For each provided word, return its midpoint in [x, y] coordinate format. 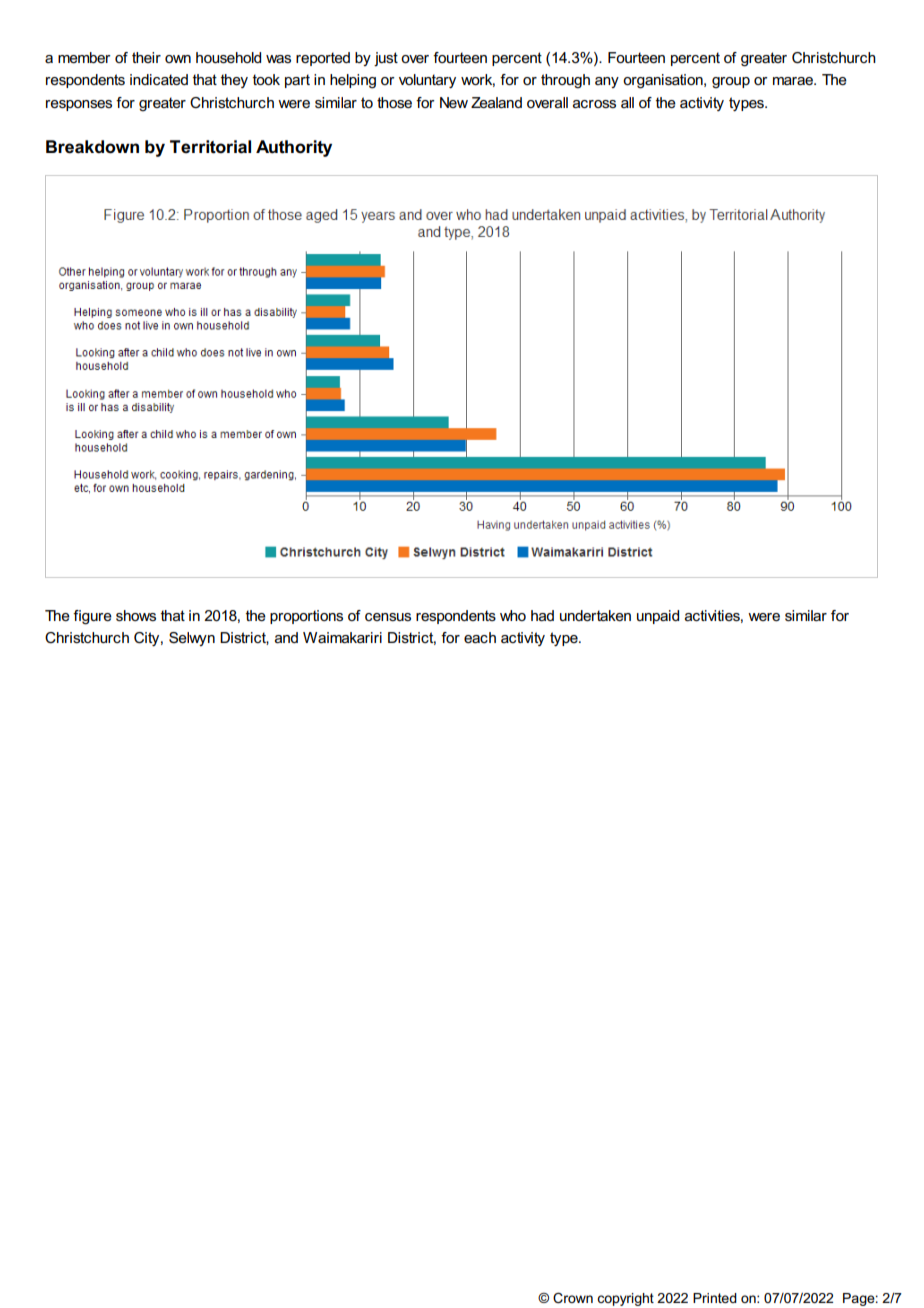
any [607, 82]
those [394, 102]
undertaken [595, 615]
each [480, 637]
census [388, 617]
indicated [159, 79]
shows [136, 615]
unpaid [658, 617]
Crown [573, 1297]
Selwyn [192, 639]
